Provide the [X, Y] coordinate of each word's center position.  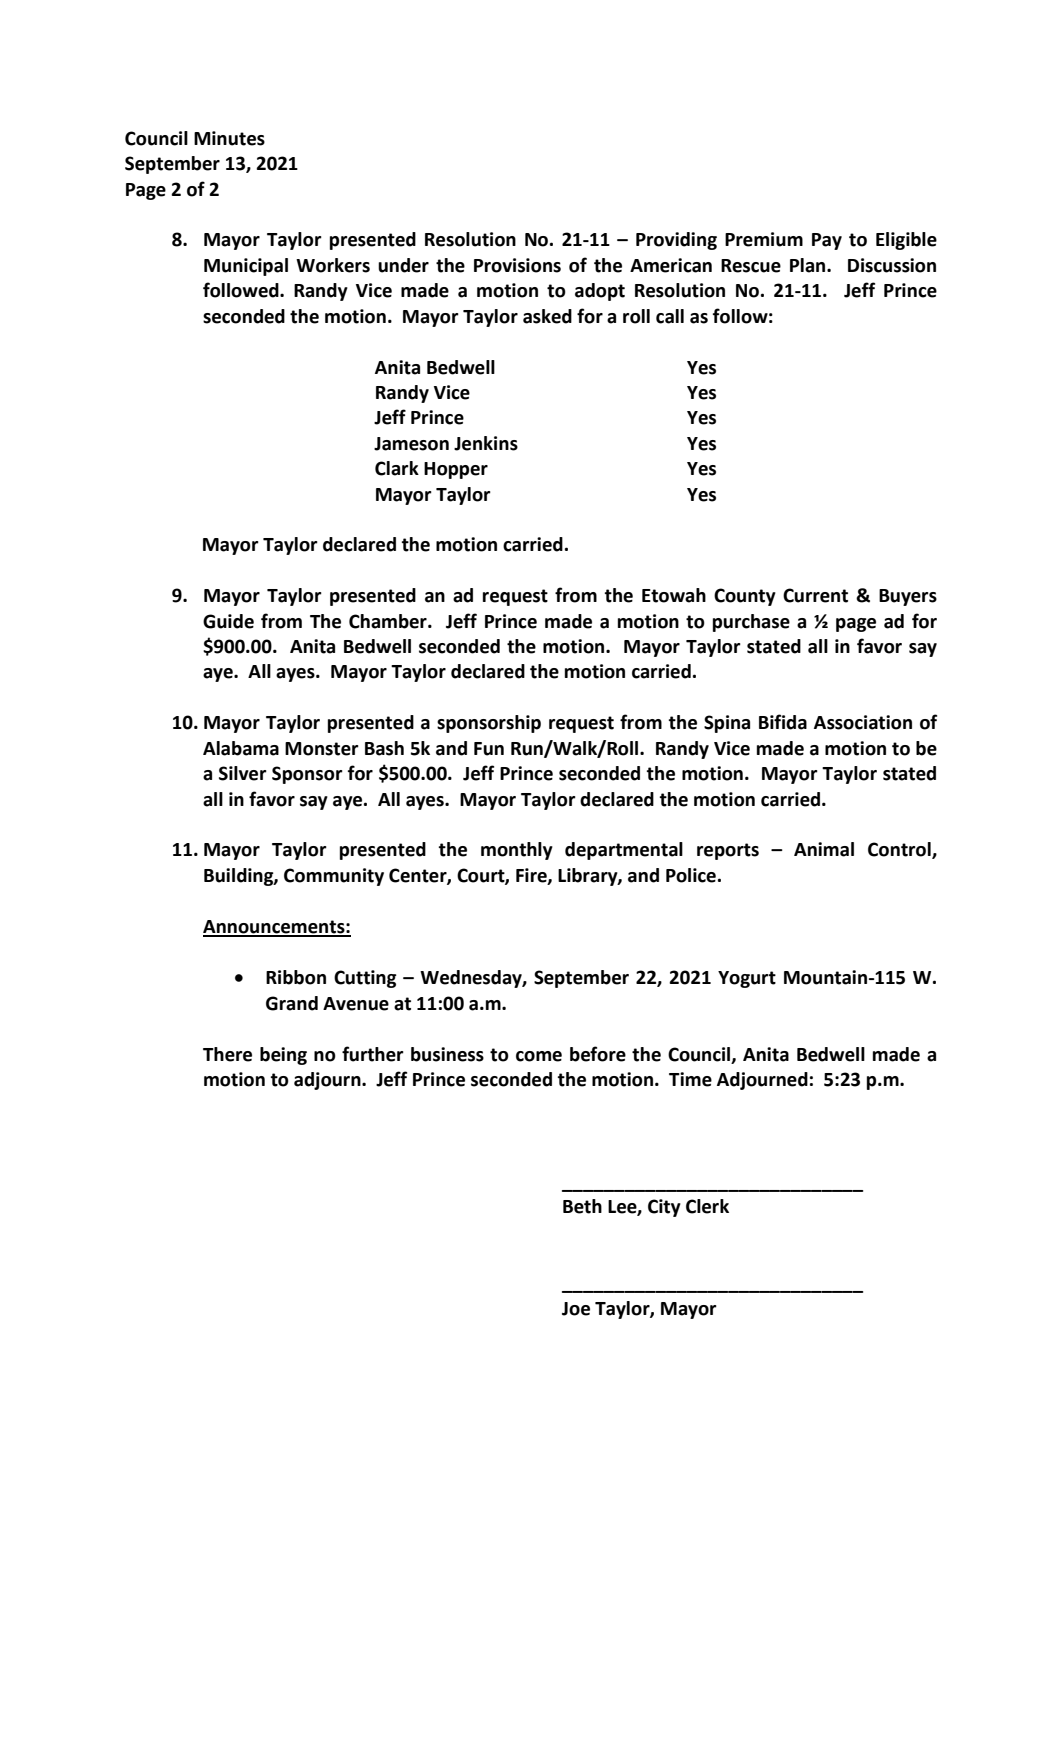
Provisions [517, 265]
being [283, 1056]
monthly [517, 851]
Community [334, 877]
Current [815, 595]
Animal [824, 849]
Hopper [456, 470]
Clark [397, 468]
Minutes [229, 138]
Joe [576, 1309]
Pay [827, 241]
